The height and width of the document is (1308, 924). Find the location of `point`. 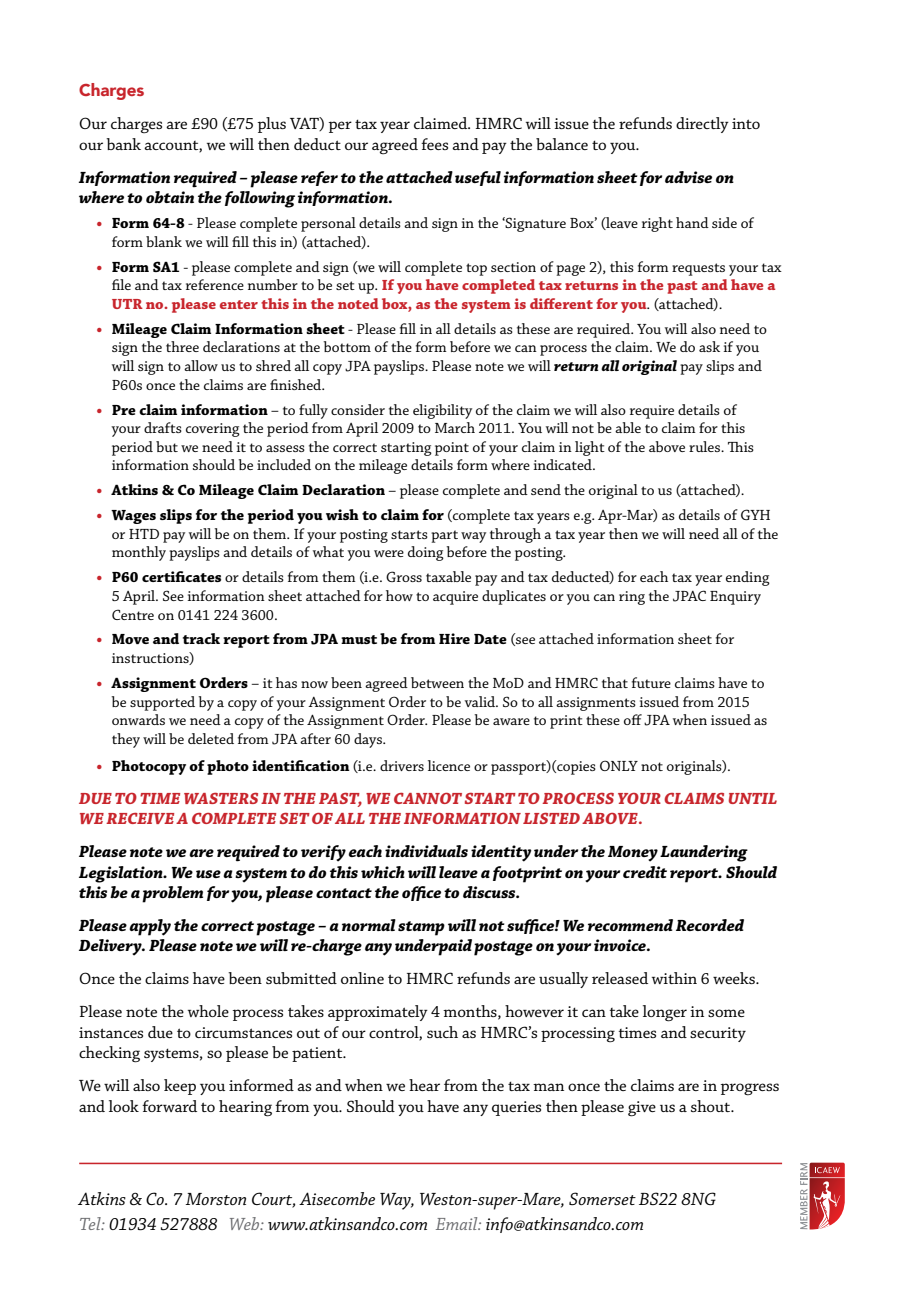

point is located at coordinates (452, 449).
